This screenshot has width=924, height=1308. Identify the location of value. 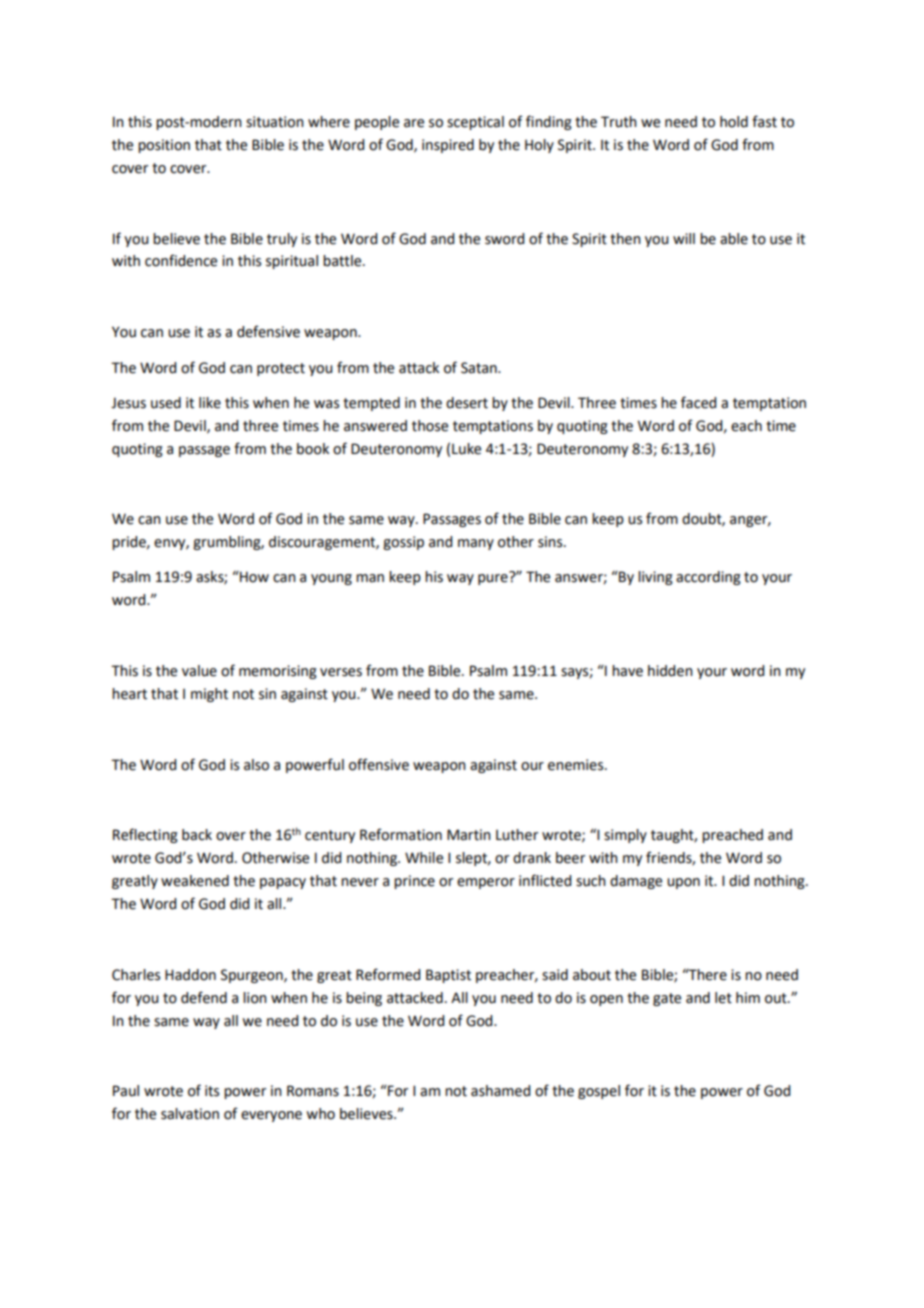
(199, 671).
